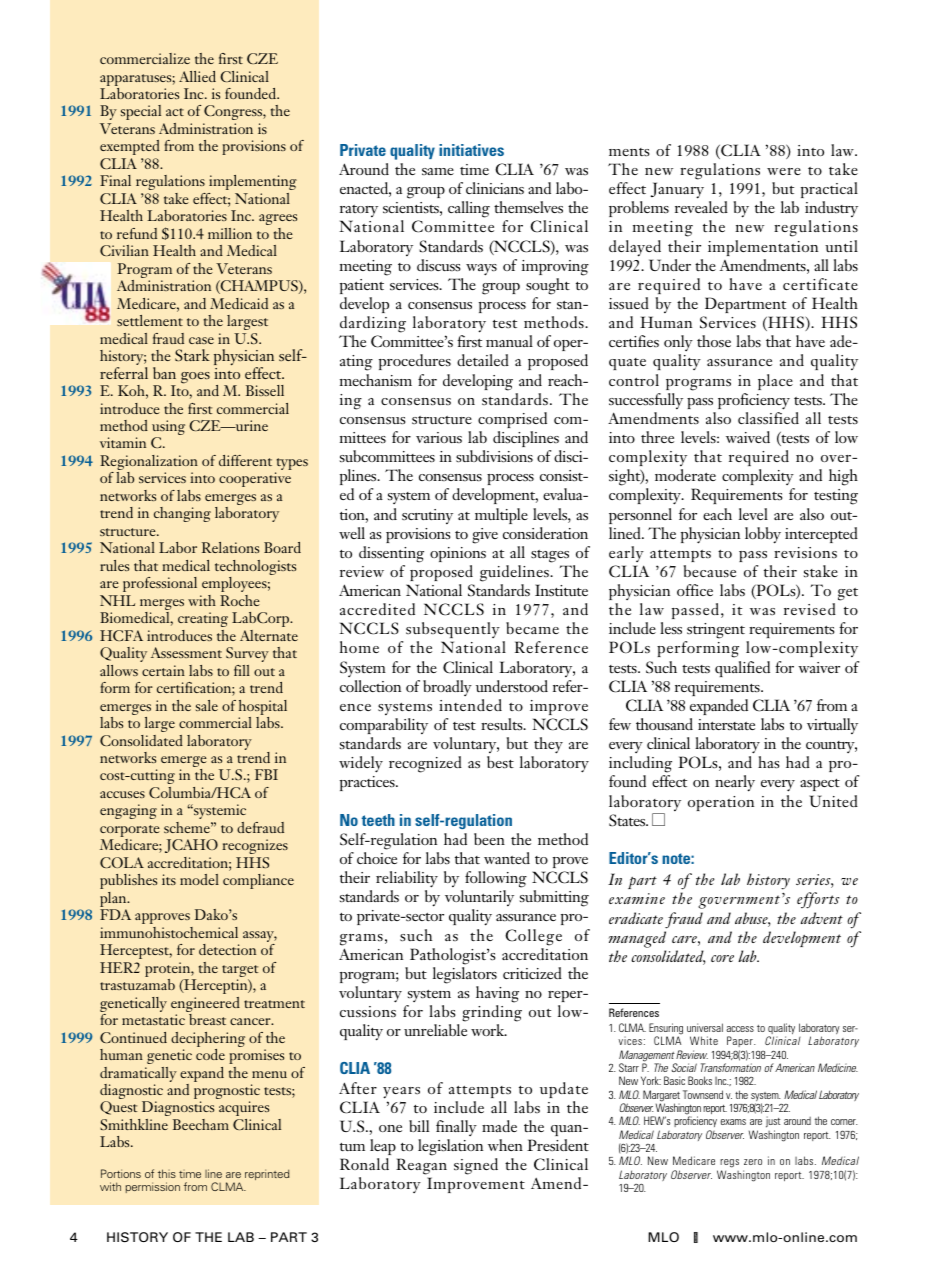 Image resolution: width=928 pixels, height=1288 pixels. What do you see at coordinates (476, 1166) in the screenshot?
I see `signed` at bounding box center [476, 1166].
